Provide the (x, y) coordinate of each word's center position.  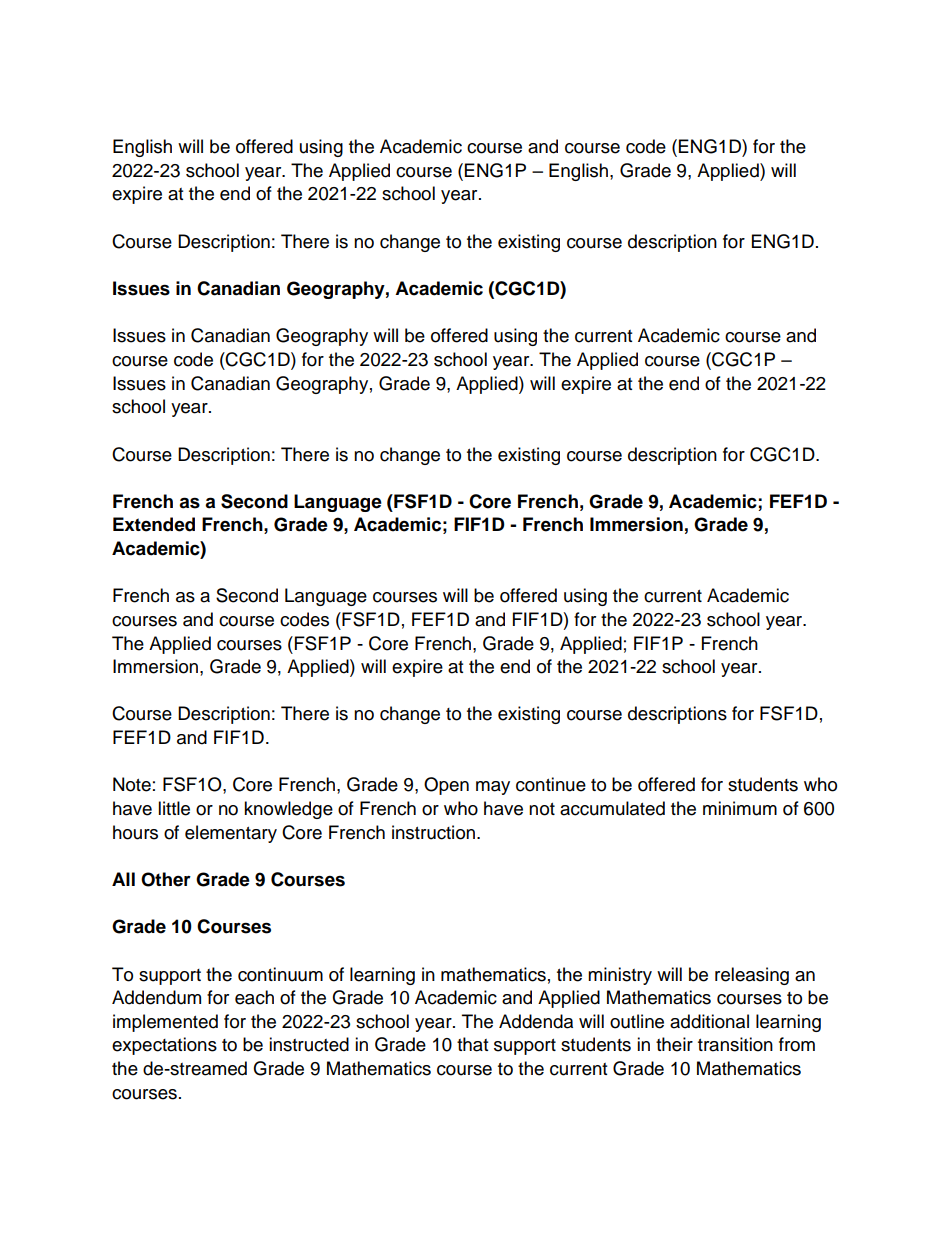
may (493, 788)
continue (551, 784)
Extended (154, 524)
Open (446, 786)
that (472, 1044)
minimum (740, 808)
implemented (165, 1023)
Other (166, 879)
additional (709, 1021)
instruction (433, 832)
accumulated (612, 808)
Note (132, 784)
